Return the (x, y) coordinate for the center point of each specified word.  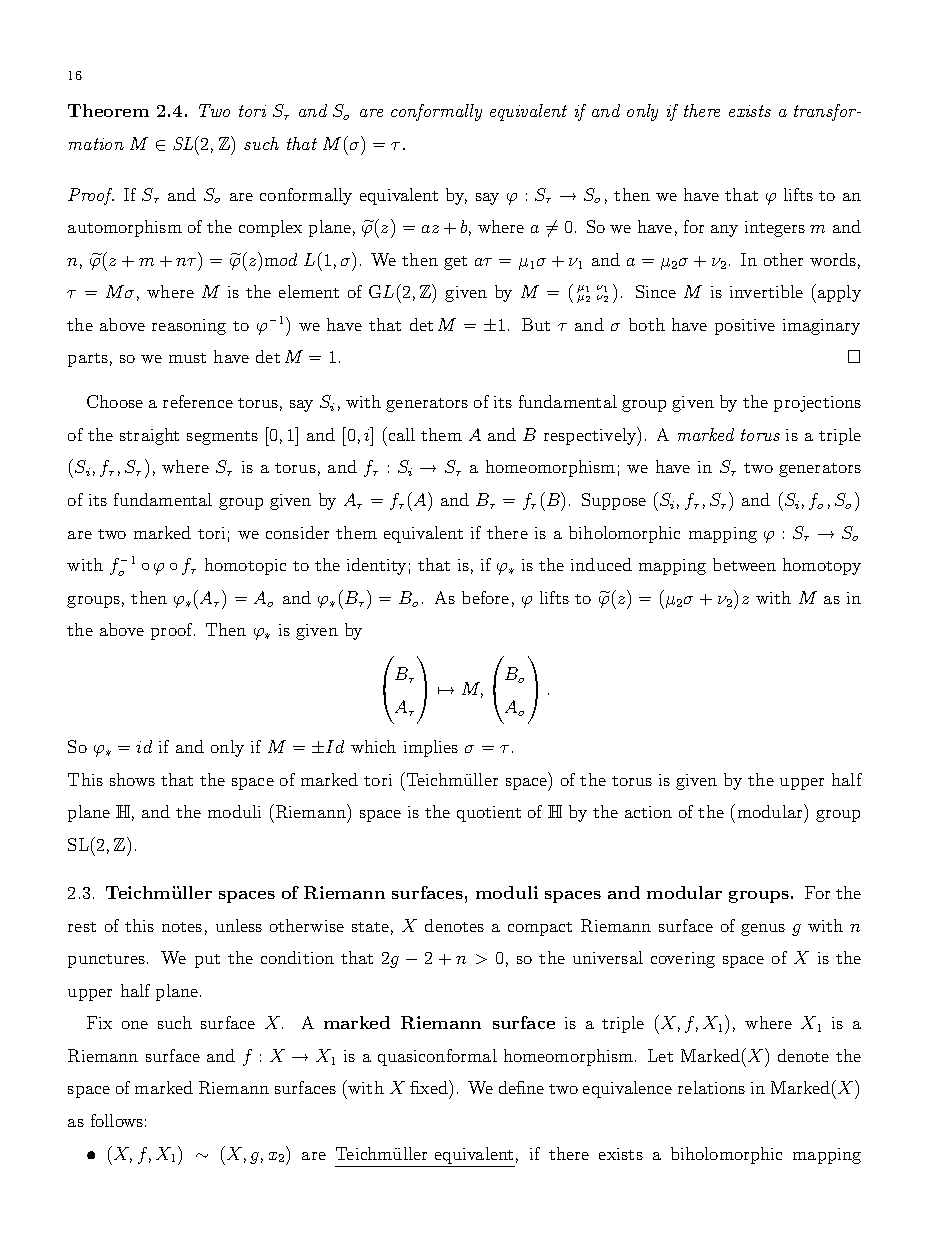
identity (376, 566)
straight (149, 436)
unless (239, 925)
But (536, 324)
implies (431, 748)
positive (745, 327)
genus (763, 930)
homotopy (822, 566)
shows (132, 779)
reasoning (189, 327)
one (135, 1025)
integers (775, 229)
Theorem (108, 110)
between (744, 564)
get (455, 263)
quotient (489, 814)
